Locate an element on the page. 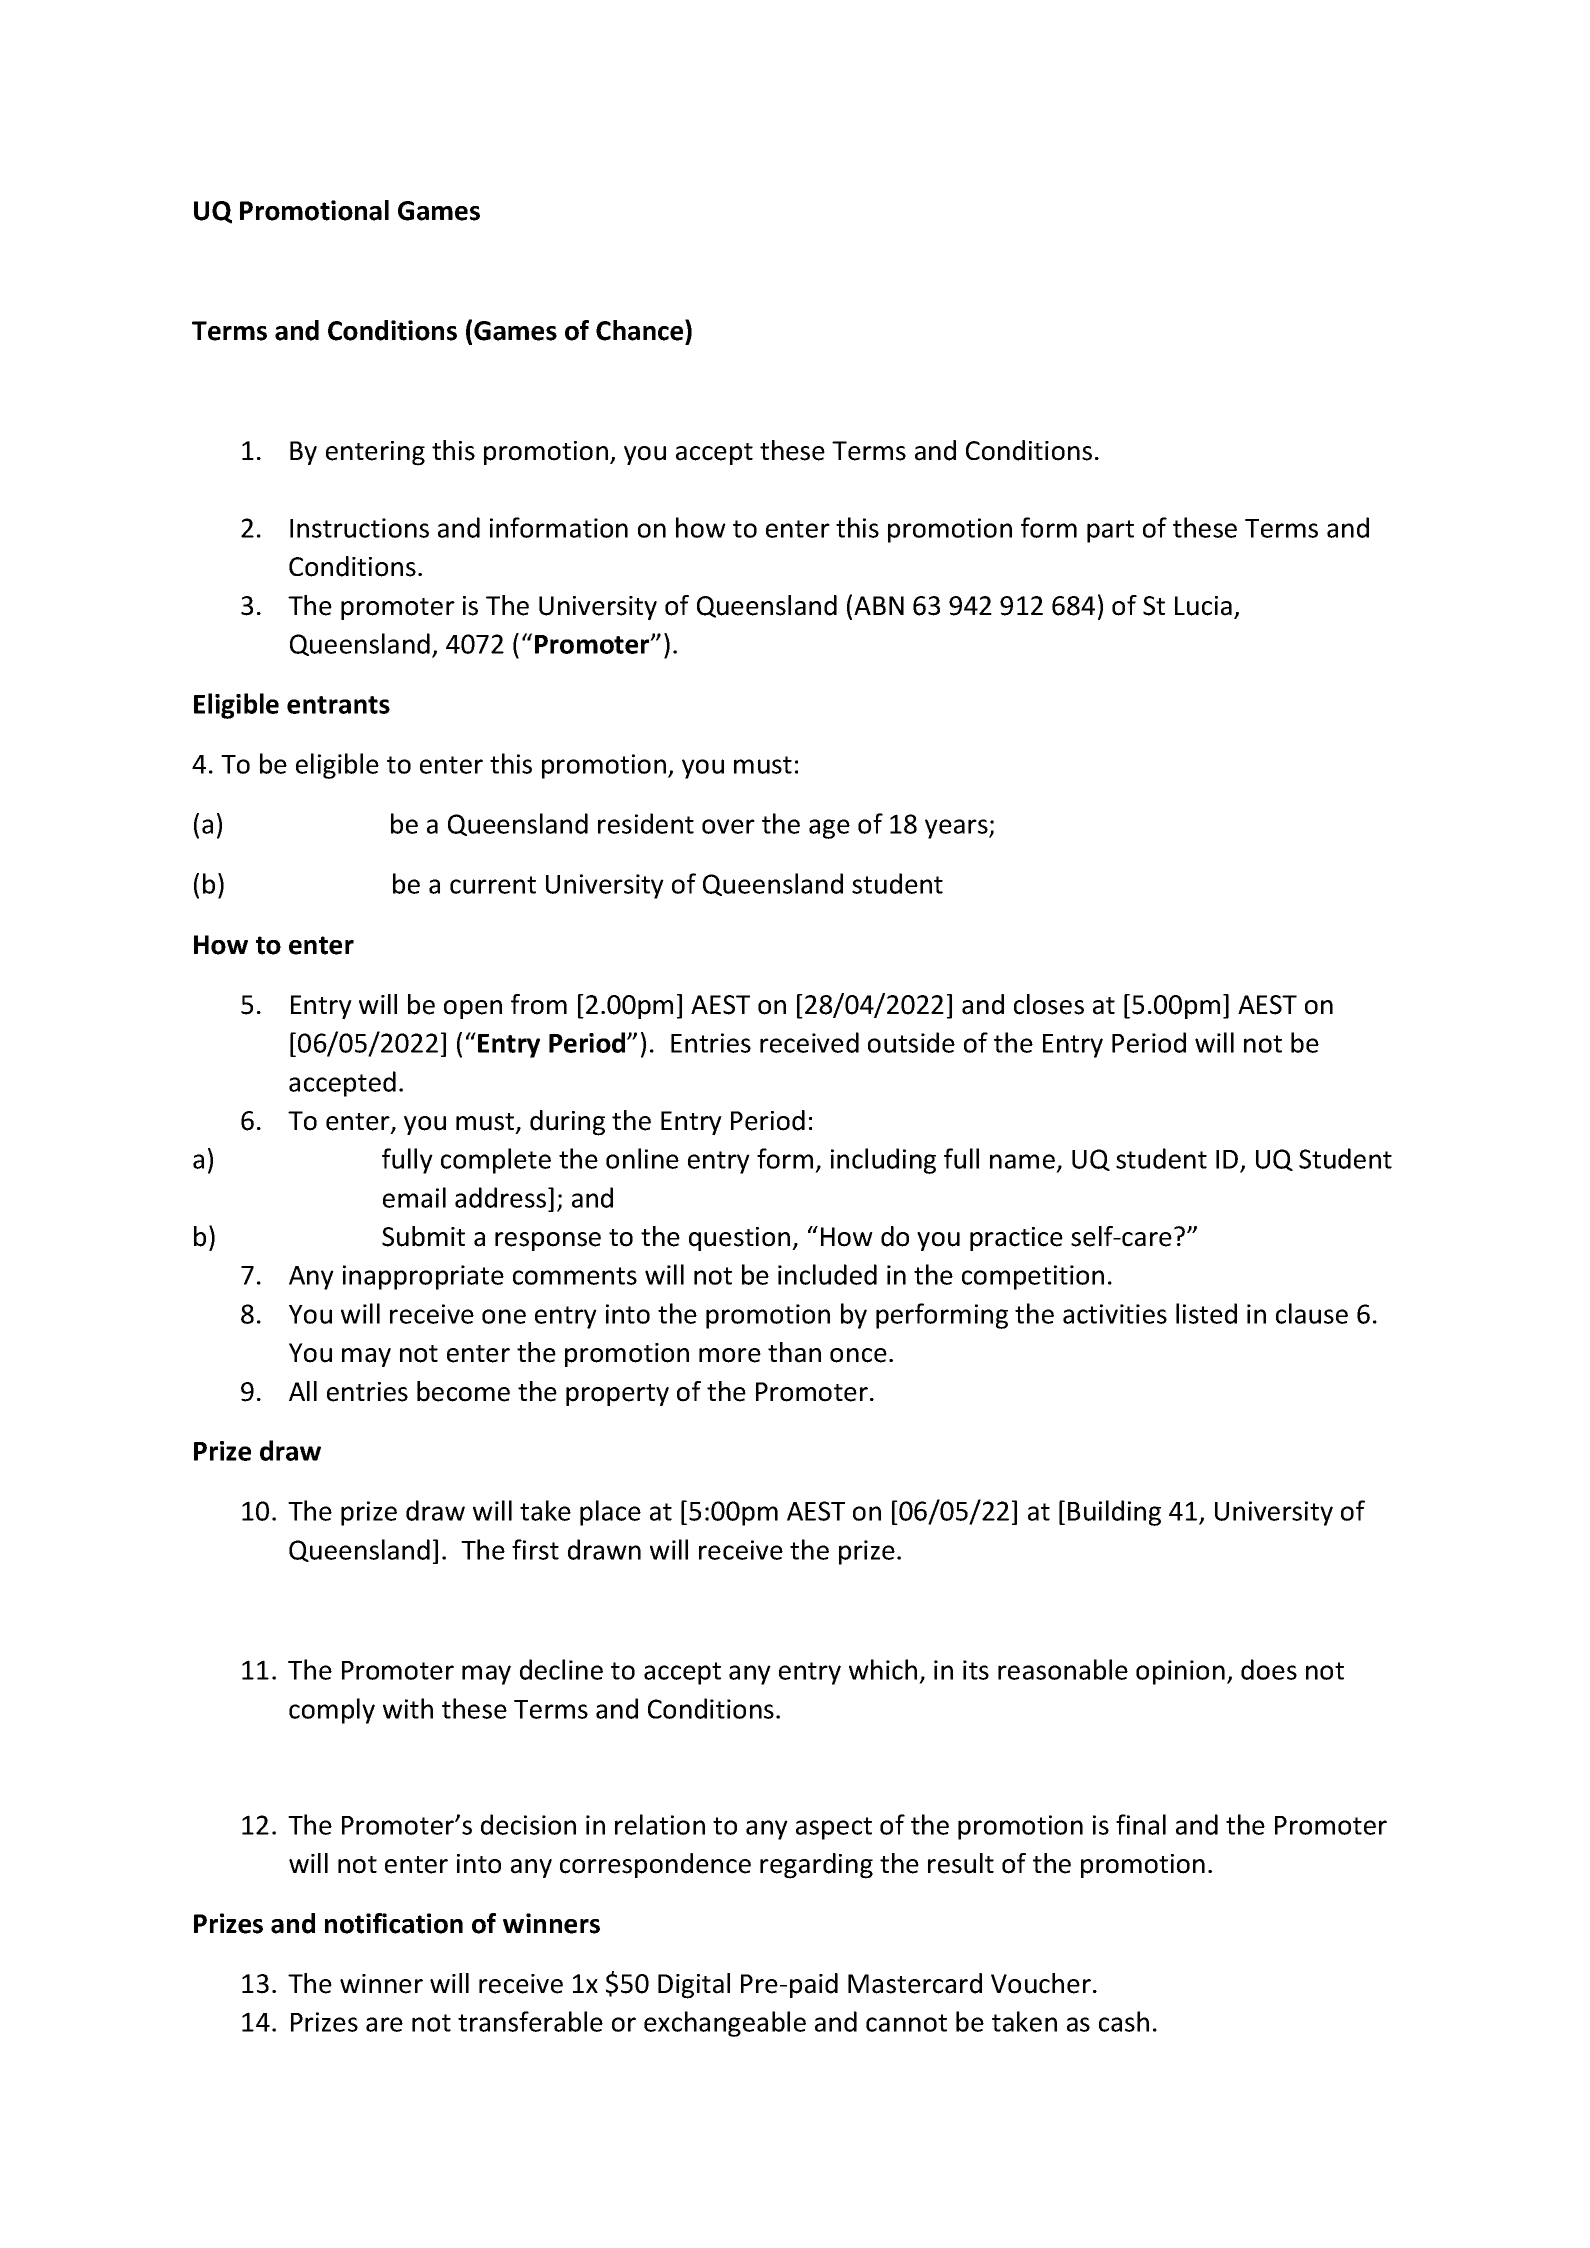 The width and height of the document is (1590, 2248). first is located at coordinates (535, 1549).
